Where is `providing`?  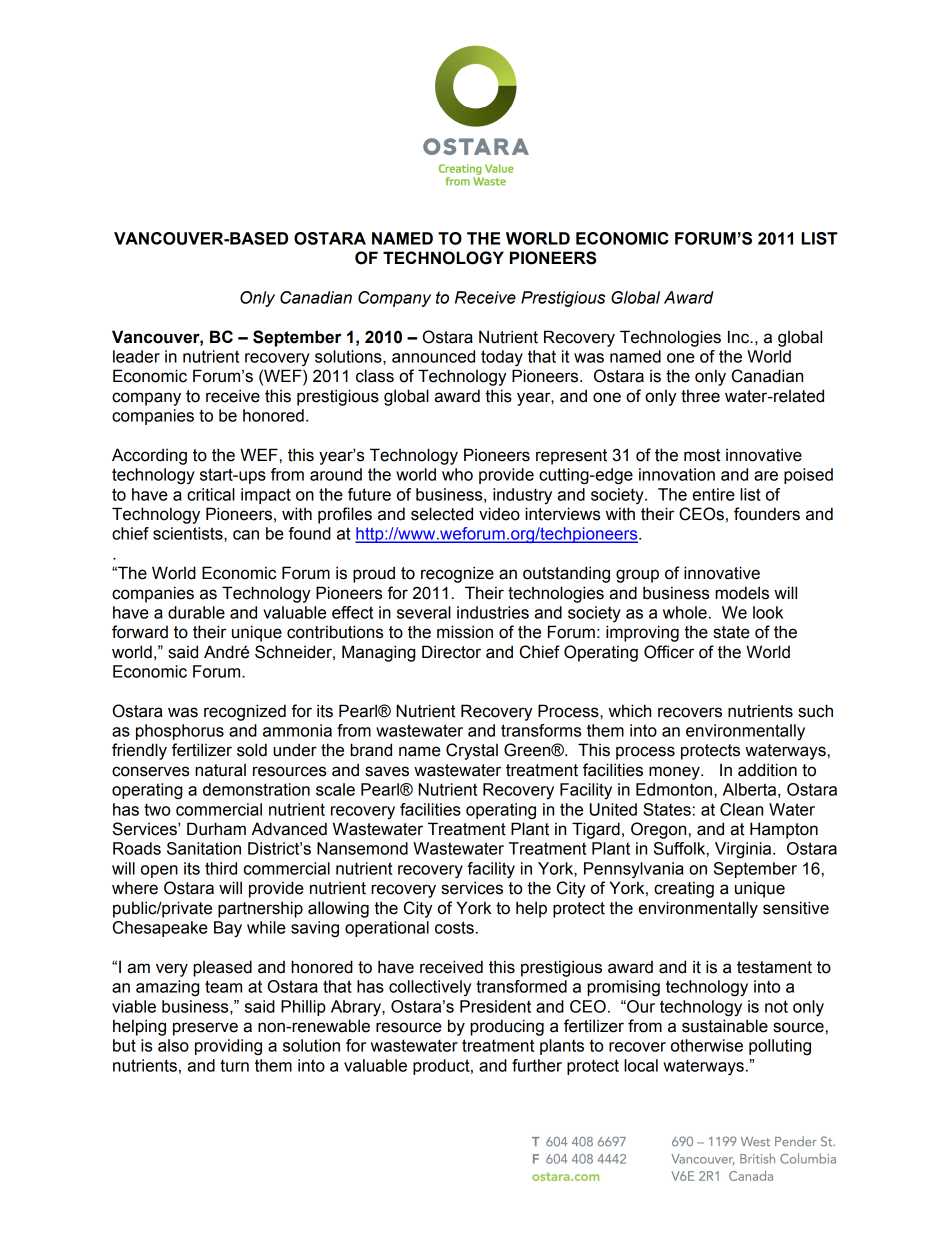
providing is located at coordinates (228, 1047).
